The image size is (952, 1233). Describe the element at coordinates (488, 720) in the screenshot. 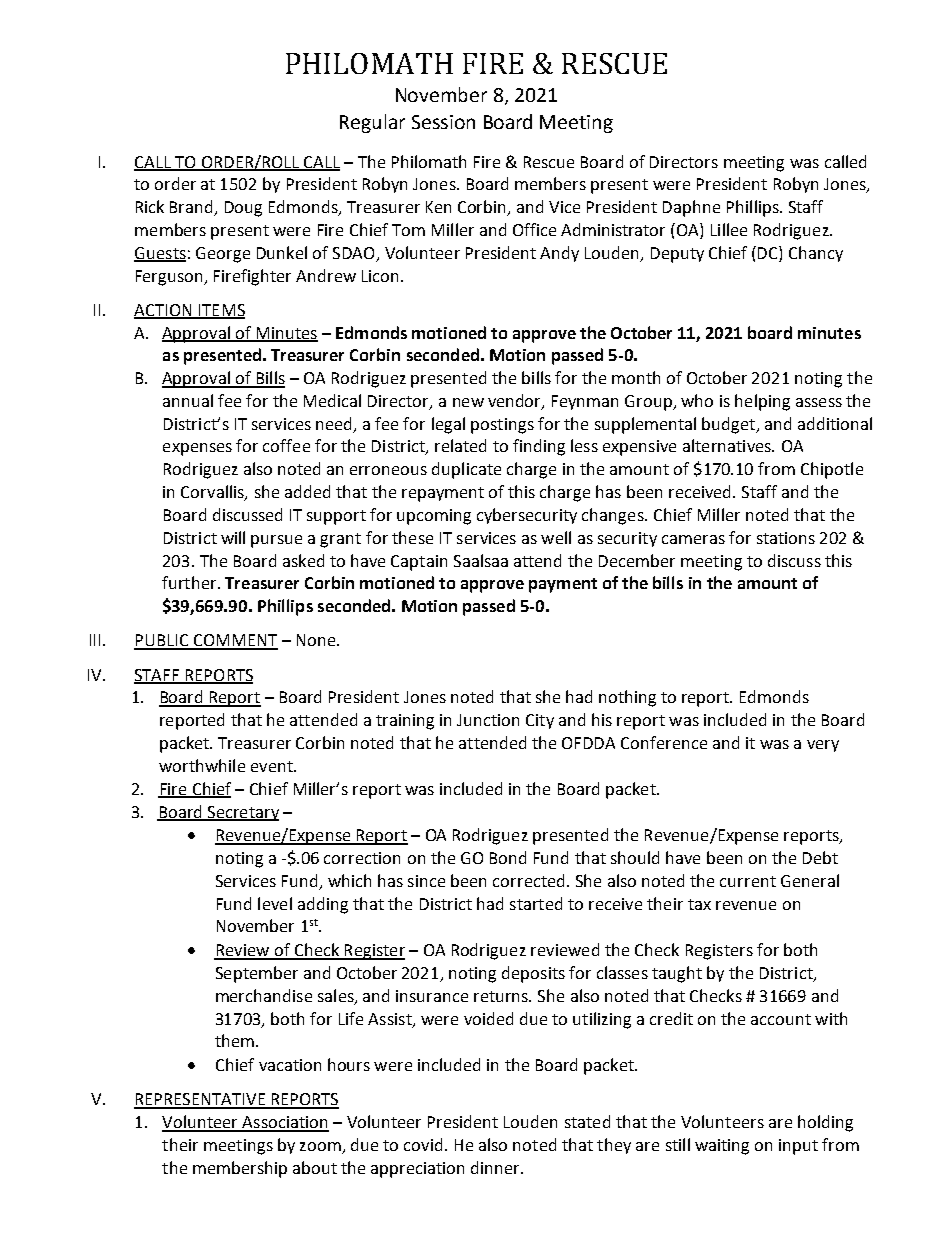

I see `Junction` at that location.
